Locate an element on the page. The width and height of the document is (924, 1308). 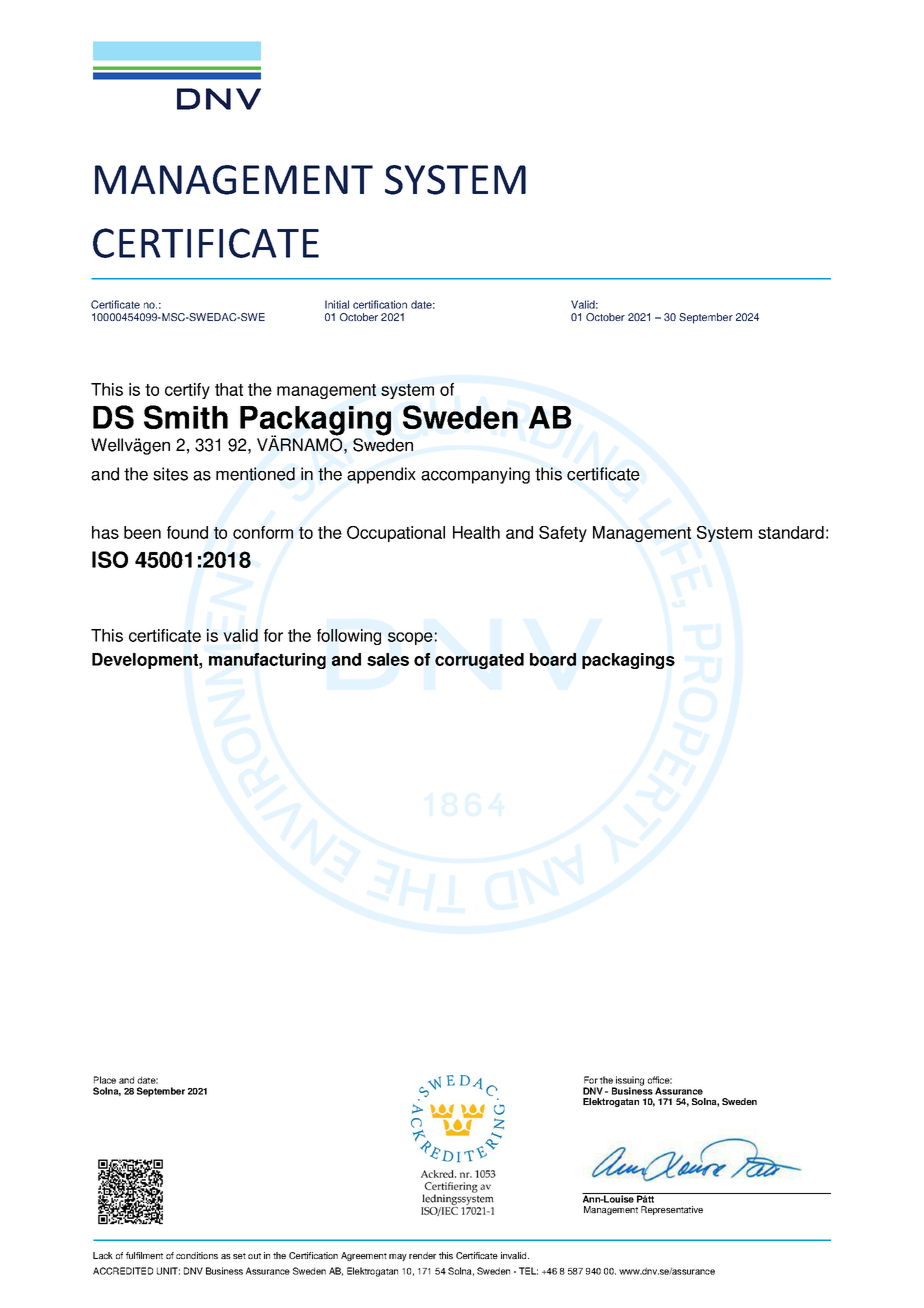
manufacturing is located at coordinates (267, 661).
